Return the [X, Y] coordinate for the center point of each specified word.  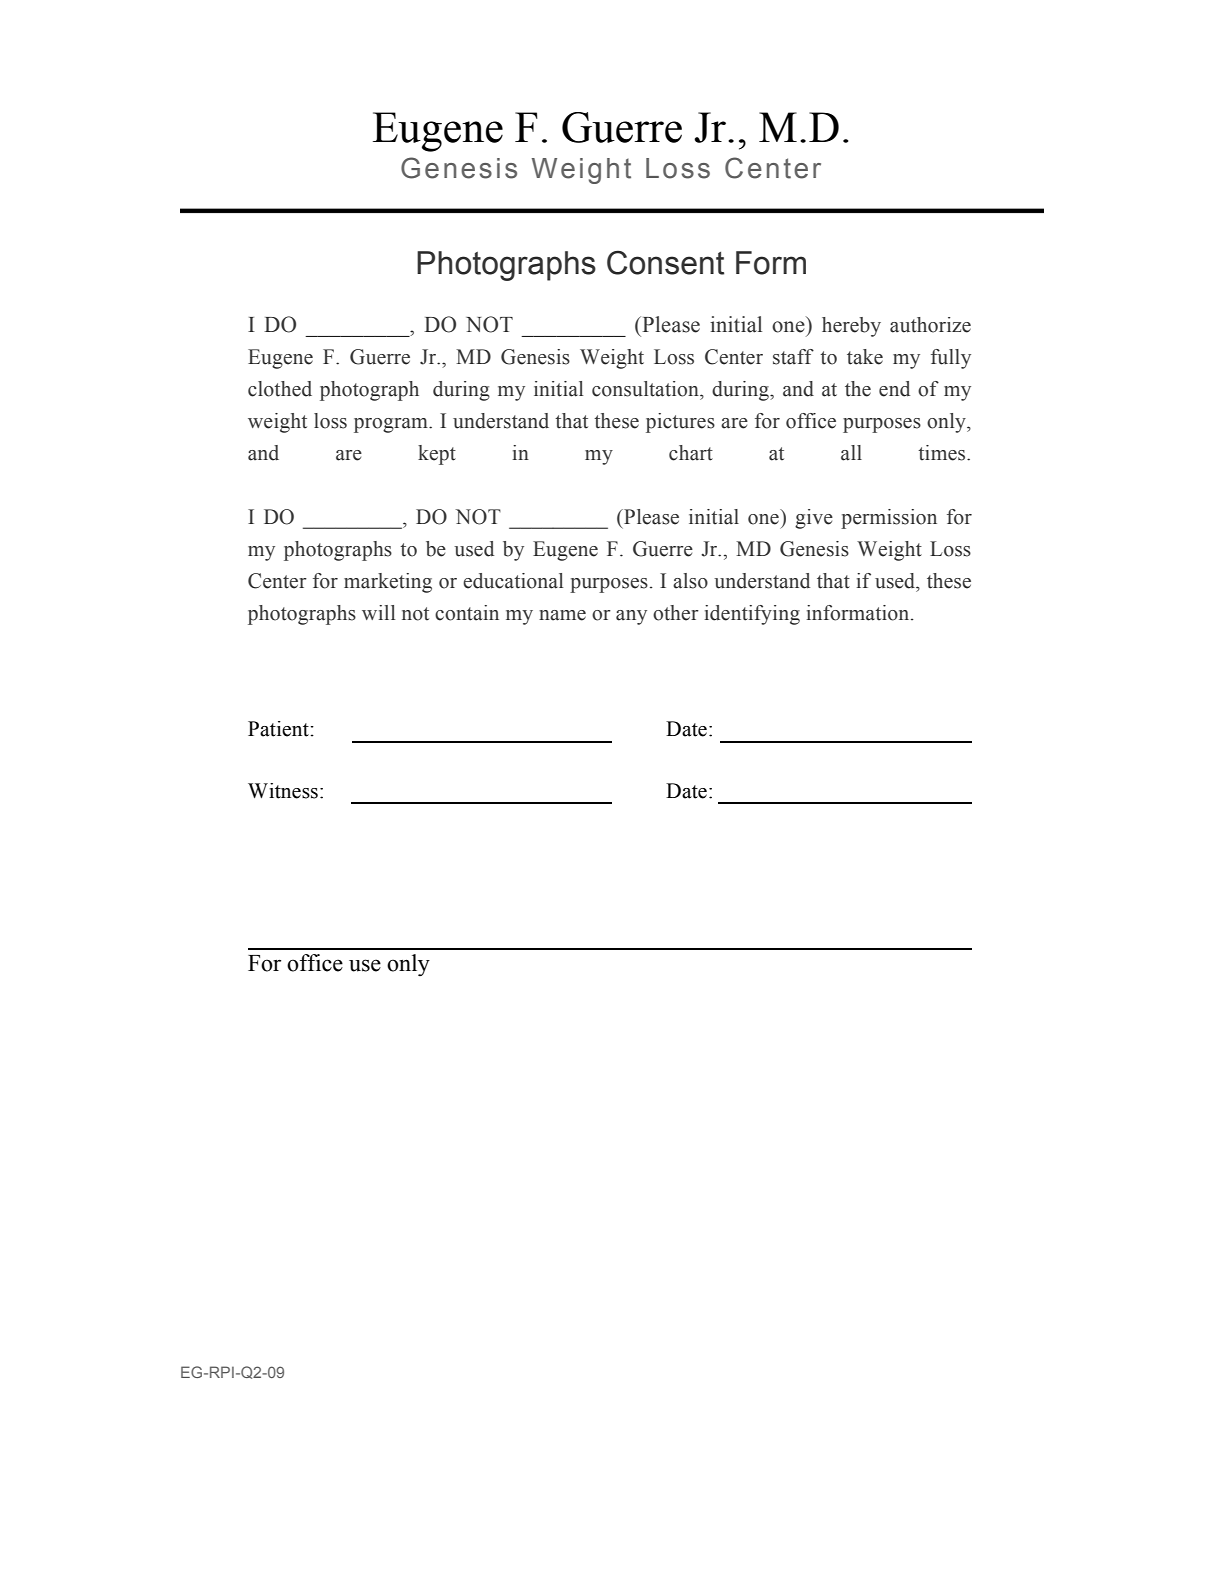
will [378, 612]
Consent [665, 262]
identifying [752, 615]
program [392, 425]
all [851, 453]
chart [691, 453]
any [631, 617]
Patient [279, 729]
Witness [283, 791]
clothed [280, 389]
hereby [851, 327]
